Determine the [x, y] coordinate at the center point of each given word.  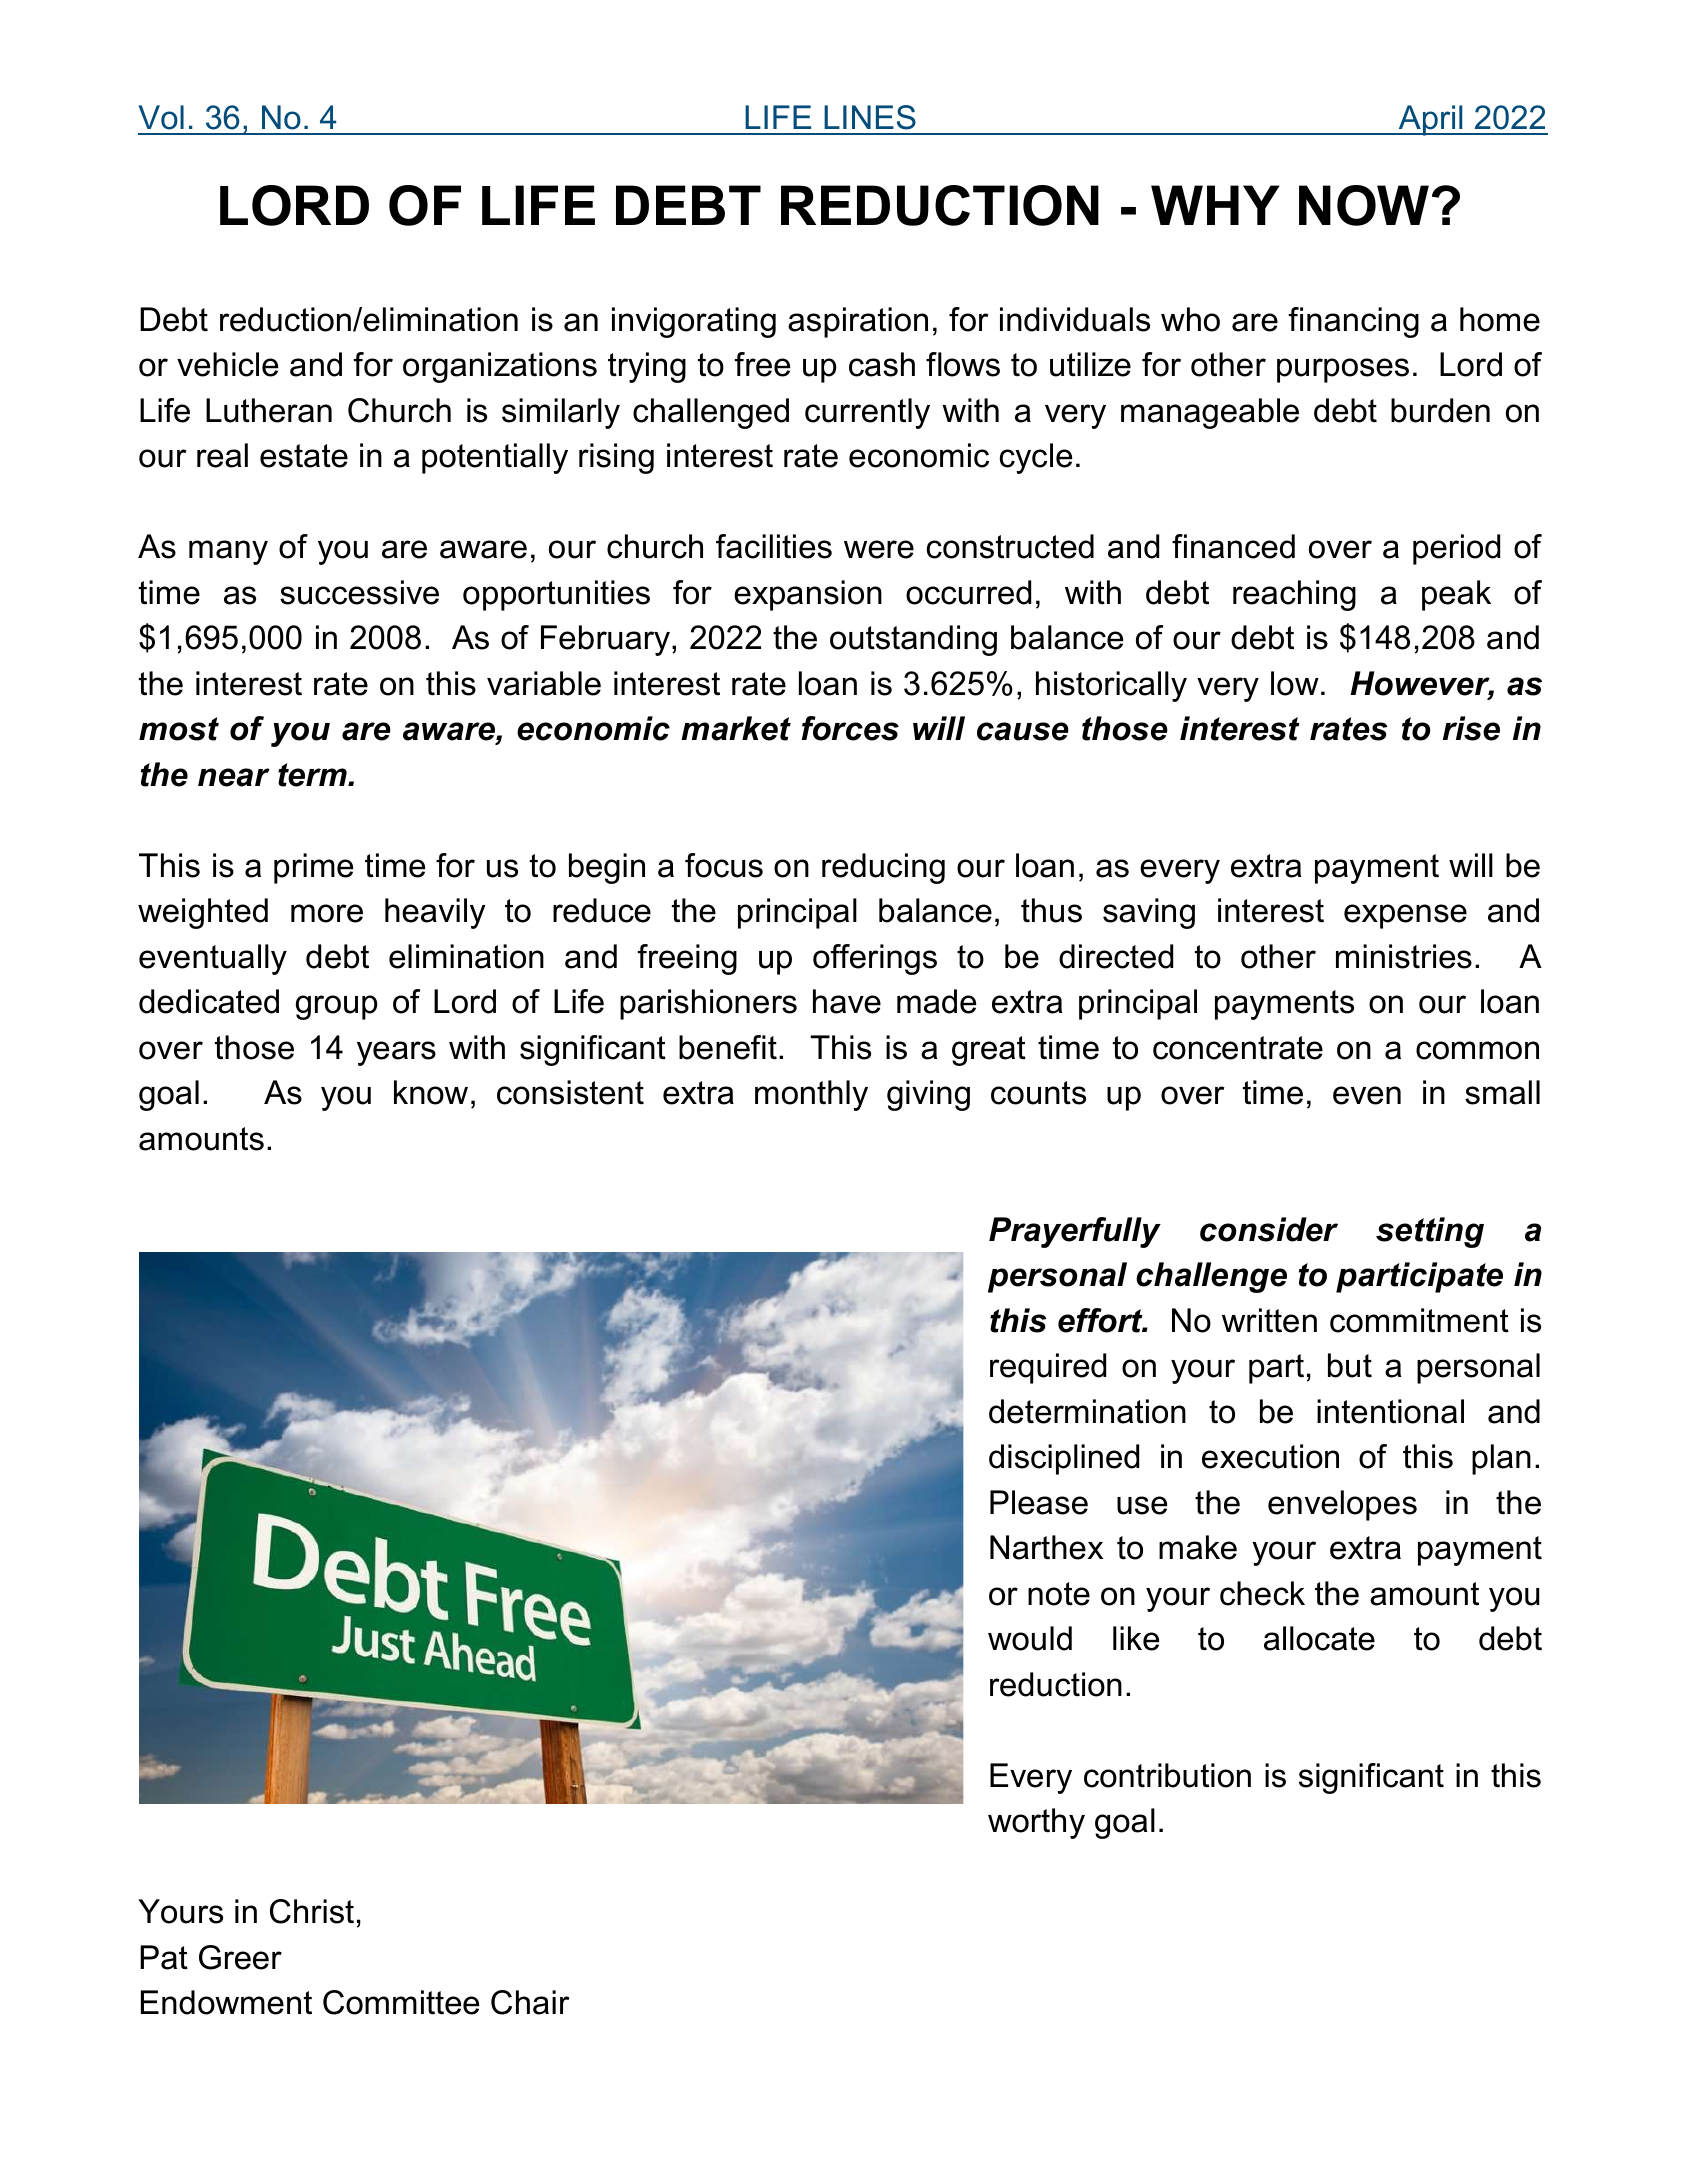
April [1430, 120]
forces [850, 728]
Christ [312, 1911]
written [1269, 1320]
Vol [161, 117]
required [1048, 1368]
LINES [870, 117]
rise [1471, 728]
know [431, 1092]
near [234, 777]
